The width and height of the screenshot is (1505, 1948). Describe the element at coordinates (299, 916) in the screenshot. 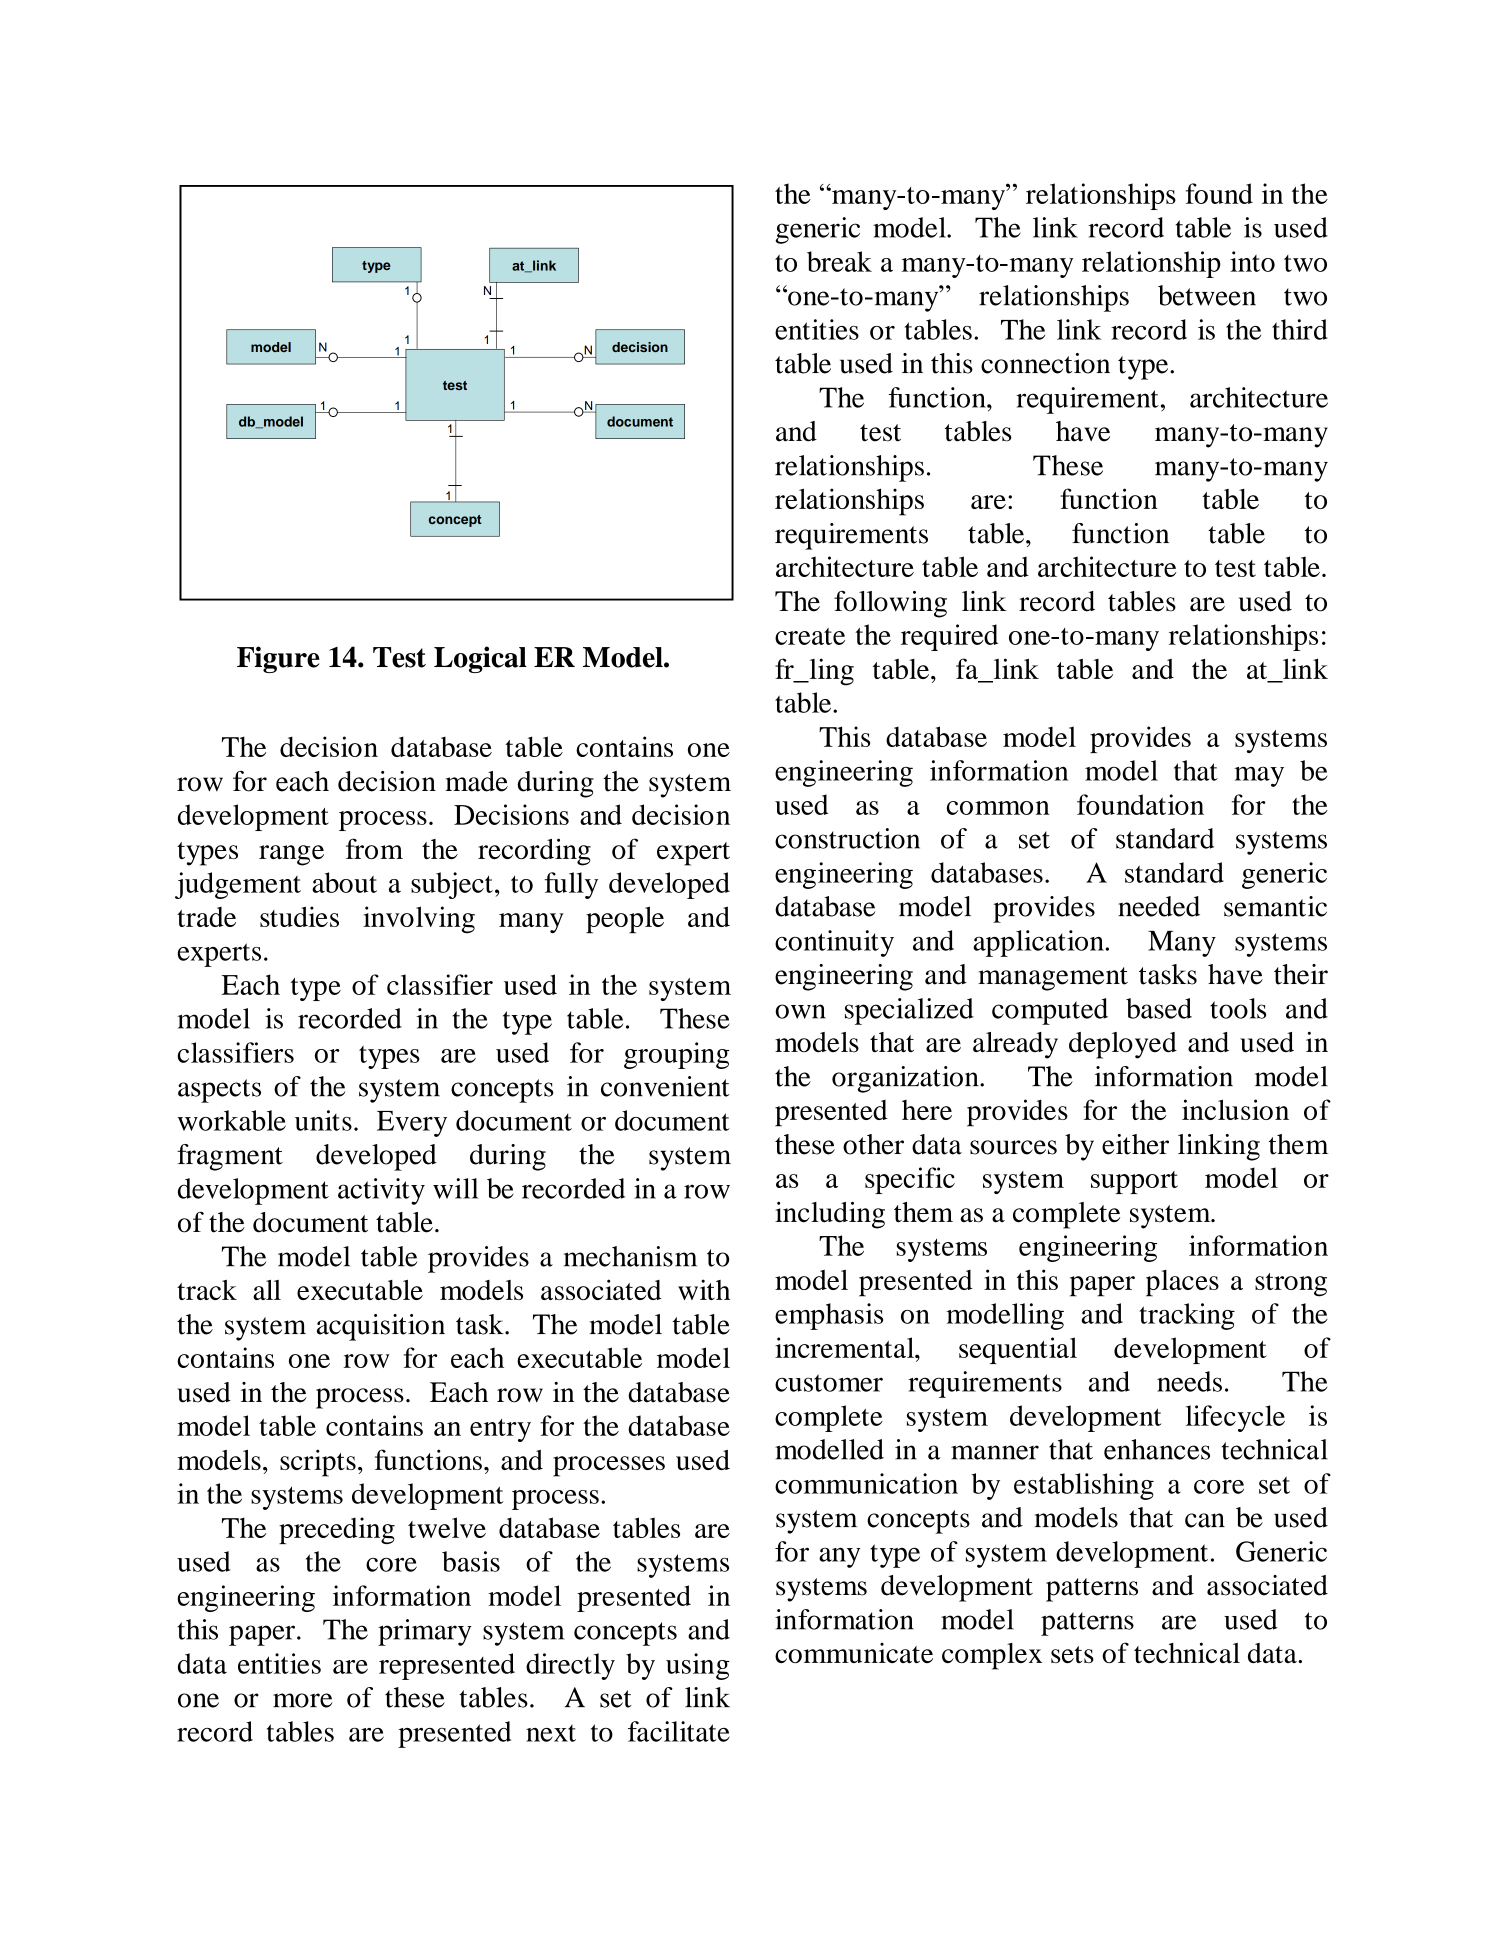

I see `studies` at that location.
